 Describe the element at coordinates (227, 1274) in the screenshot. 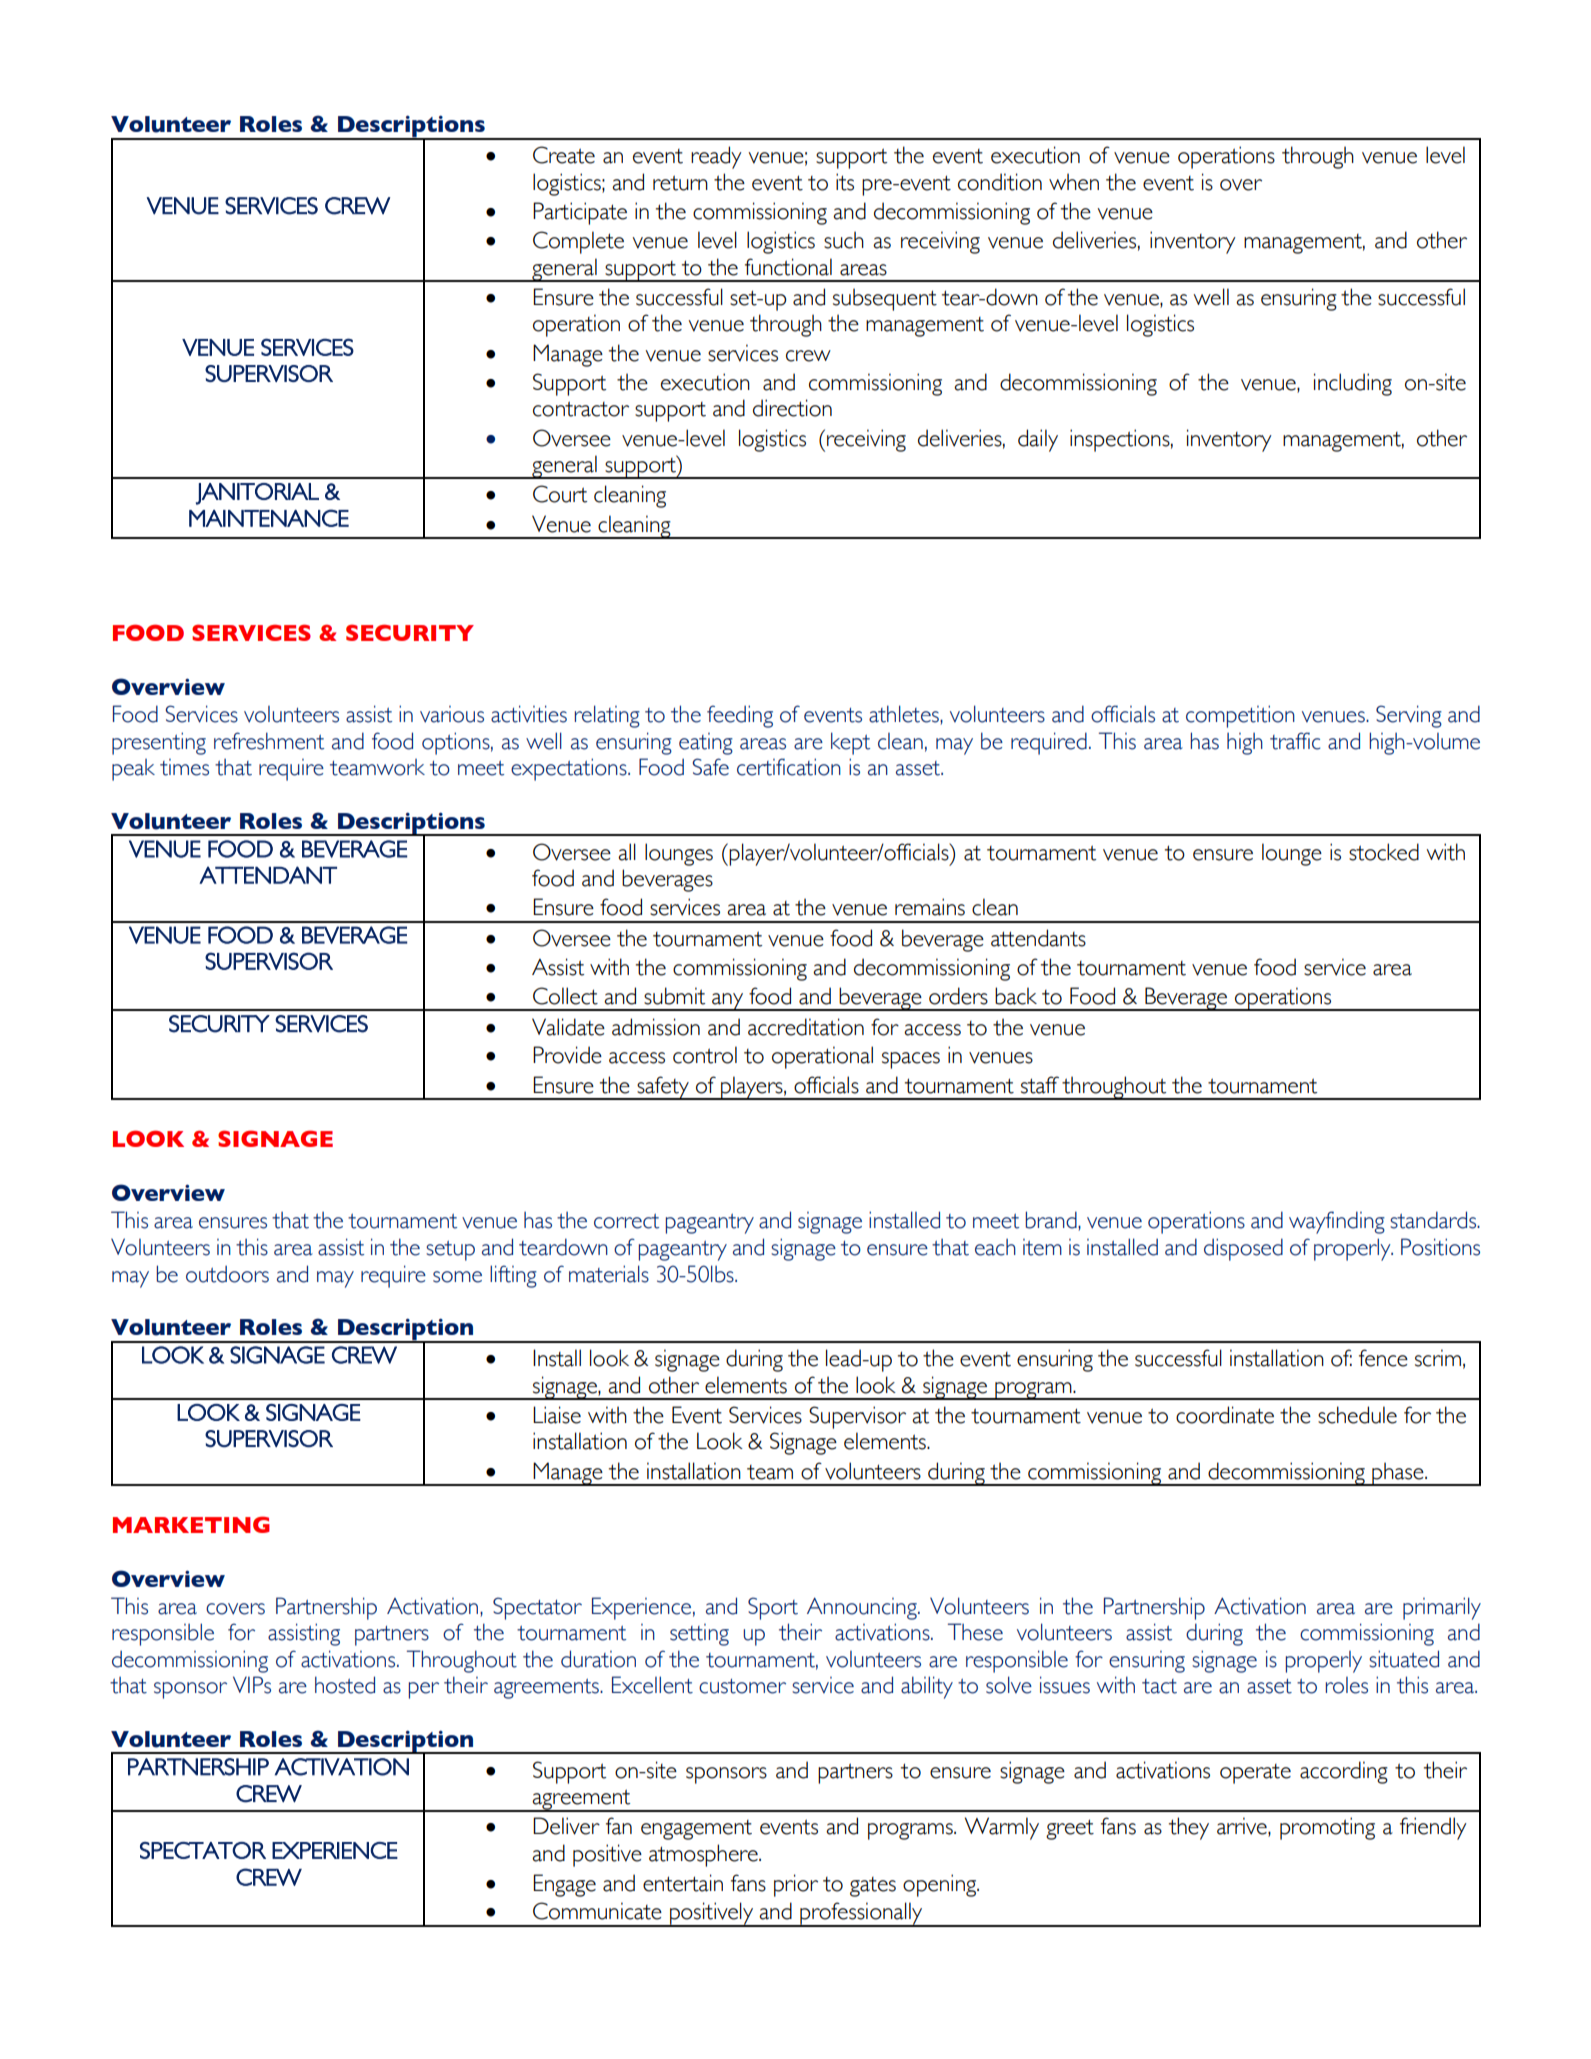

I see `outdoors` at that location.
